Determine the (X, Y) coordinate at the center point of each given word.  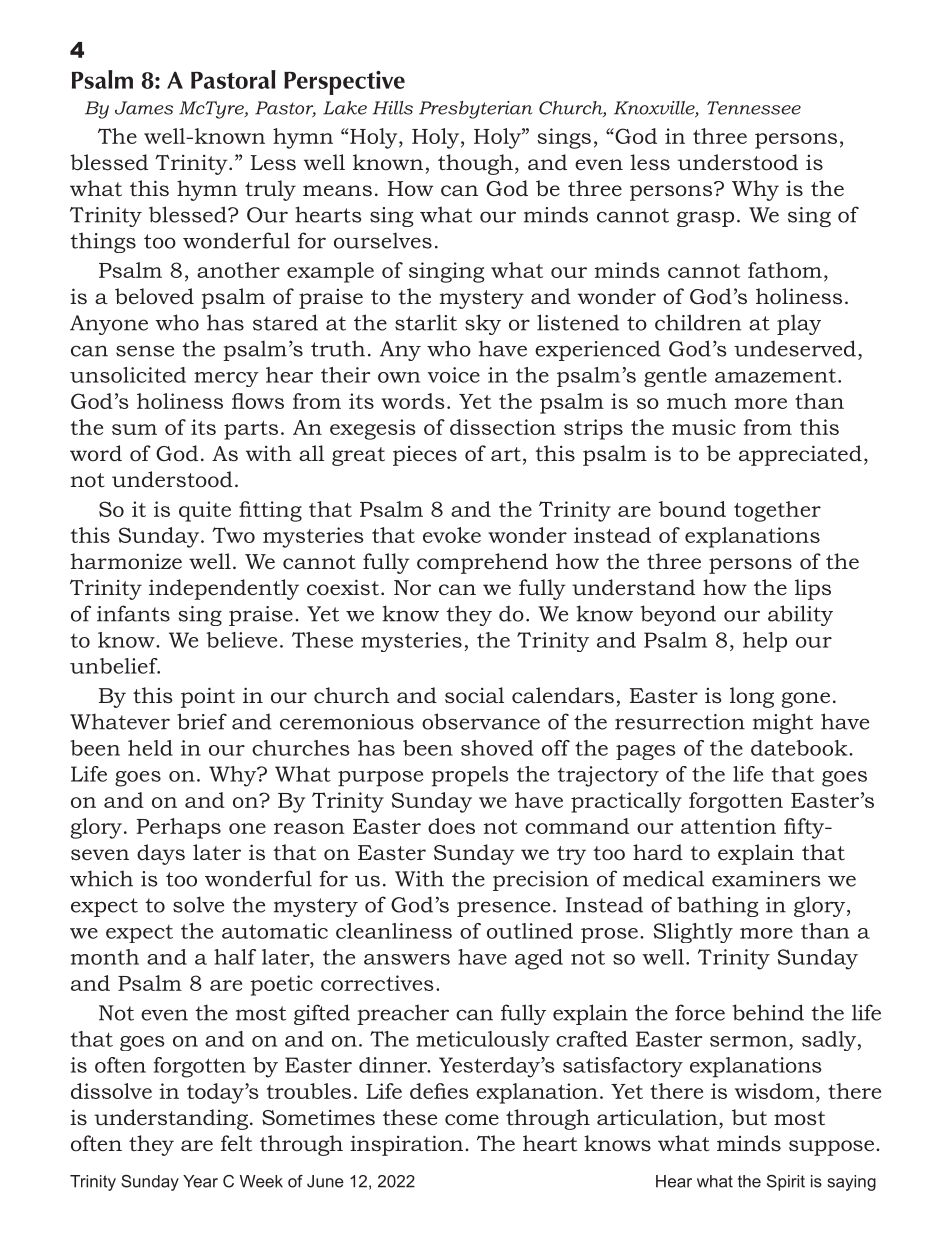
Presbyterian (476, 110)
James (144, 108)
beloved (154, 296)
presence (503, 909)
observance (481, 721)
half (235, 957)
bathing (717, 906)
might (783, 723)
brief (202, 721)
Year (200, 1181)
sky (483, 324)
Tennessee (754, 108)
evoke (452, 535)
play (799, 324)
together (777, 511)
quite (205, 511)
